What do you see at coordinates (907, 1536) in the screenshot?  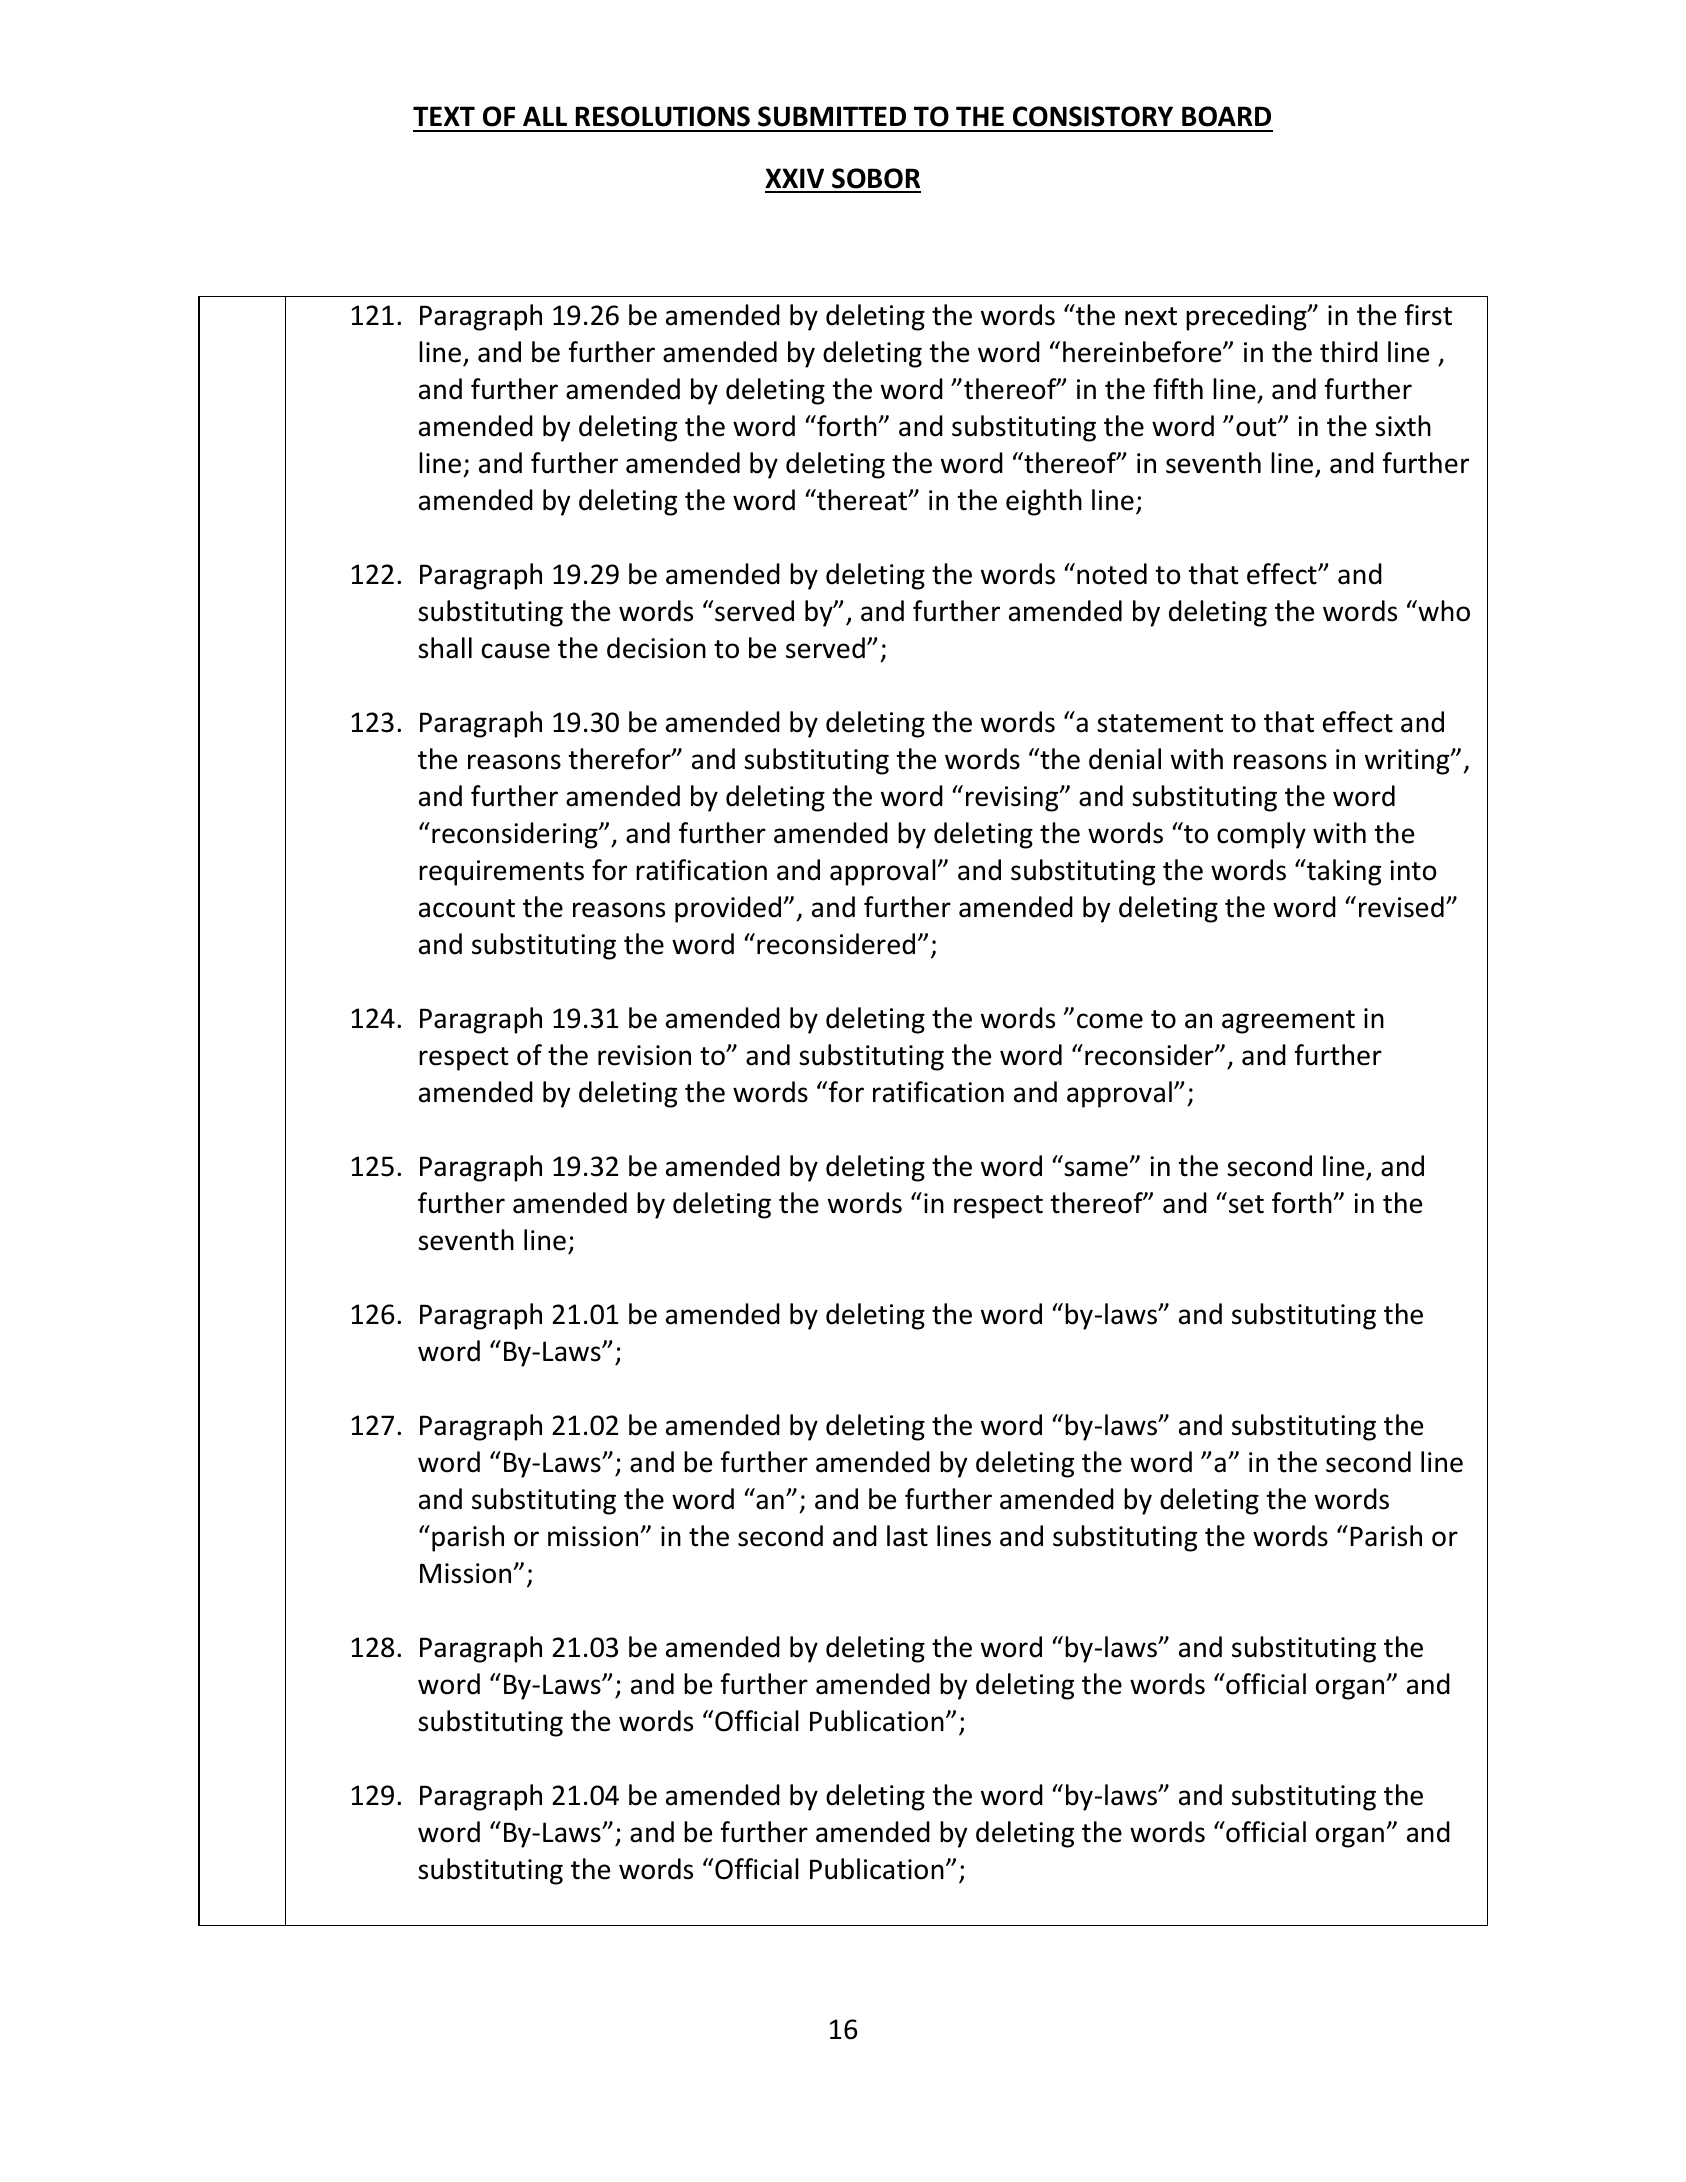 I see `last` at bounding box center [907, 1536].
